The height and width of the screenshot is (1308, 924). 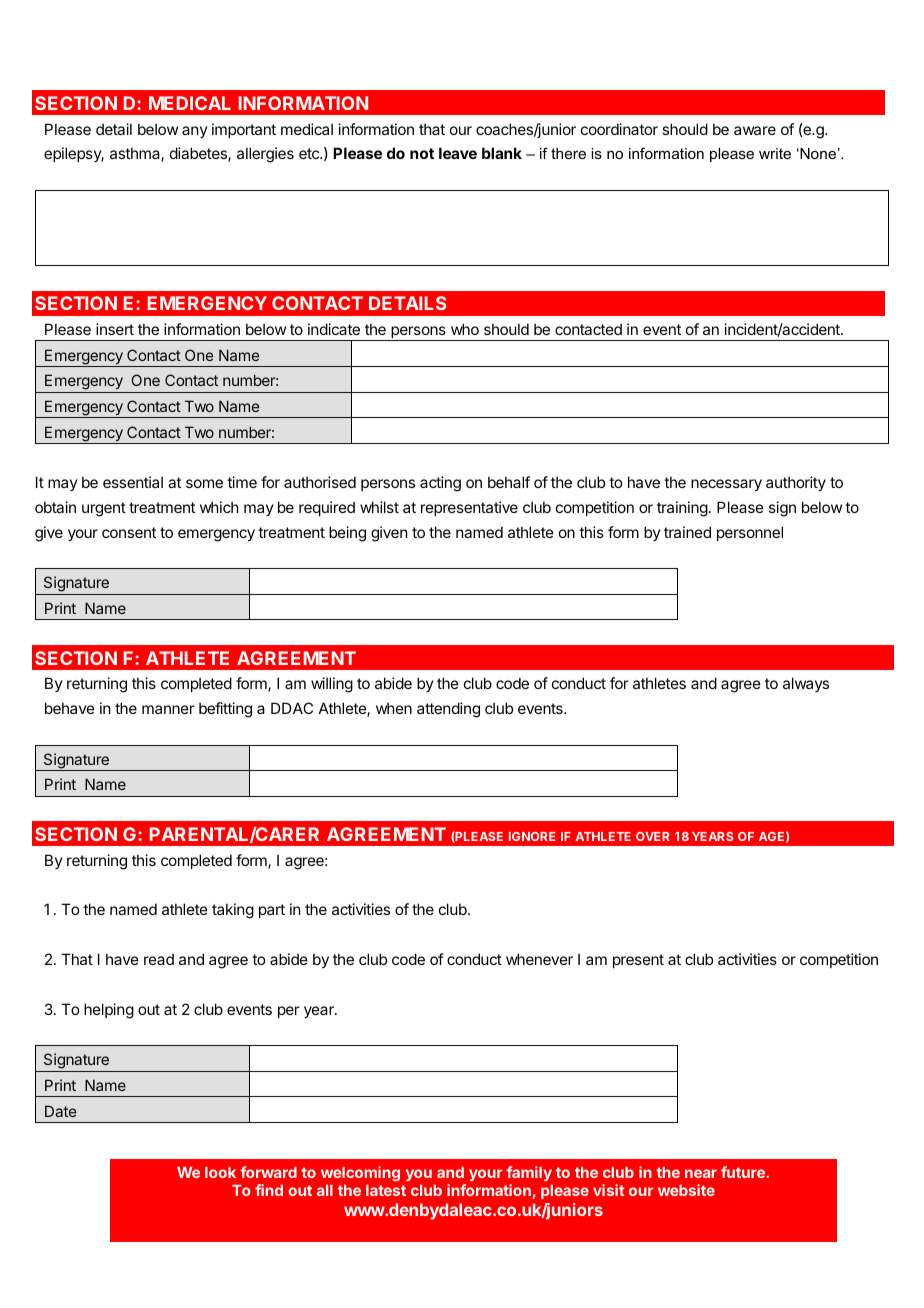 What do you see at coordinates (220, 1172) in the screenshot?
I see `look` at bounding box center [220, 1172].
